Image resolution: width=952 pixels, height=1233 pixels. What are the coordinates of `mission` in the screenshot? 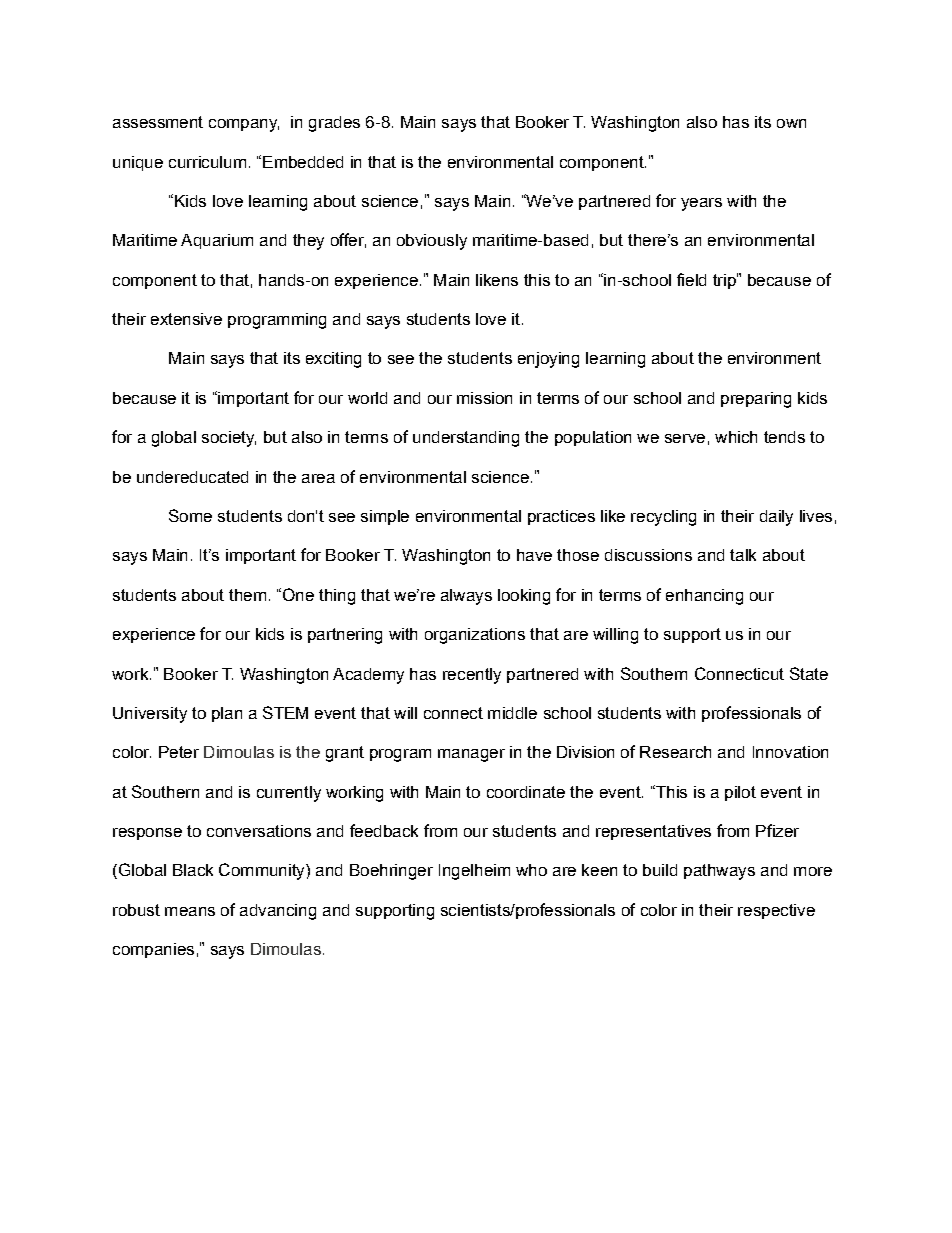 It's located at (484, 398).
